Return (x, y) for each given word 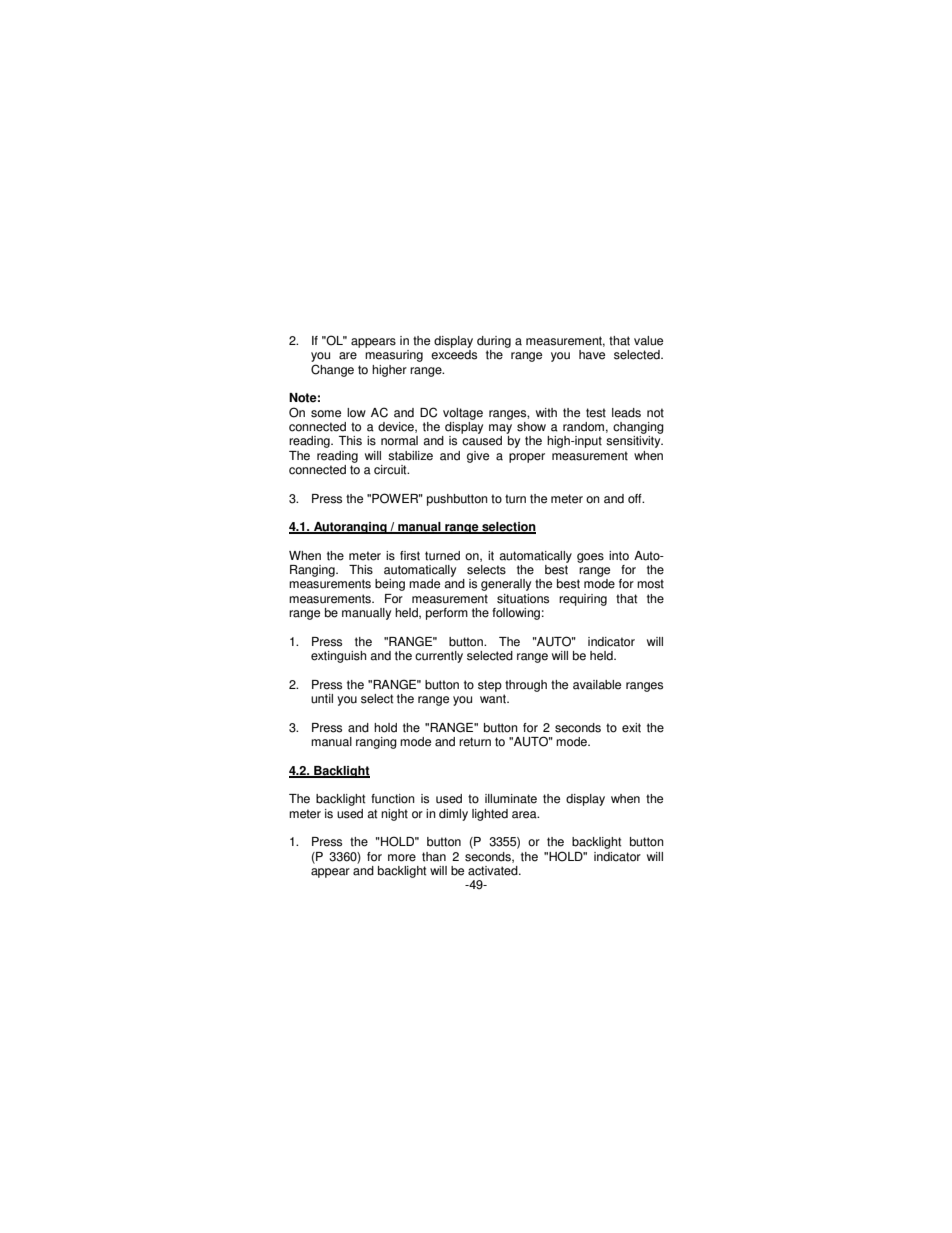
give (478, 457)
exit (631, 728)
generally (506, 585)
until (322, 699)
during (494, 342)
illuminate (511, 799)
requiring (583, 600)
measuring (394, 356)
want (494, 699)
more (402, 858)
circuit (391, 470)
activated (494, 871)
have (592, 355)
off (636, 499)
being (390, 585)
